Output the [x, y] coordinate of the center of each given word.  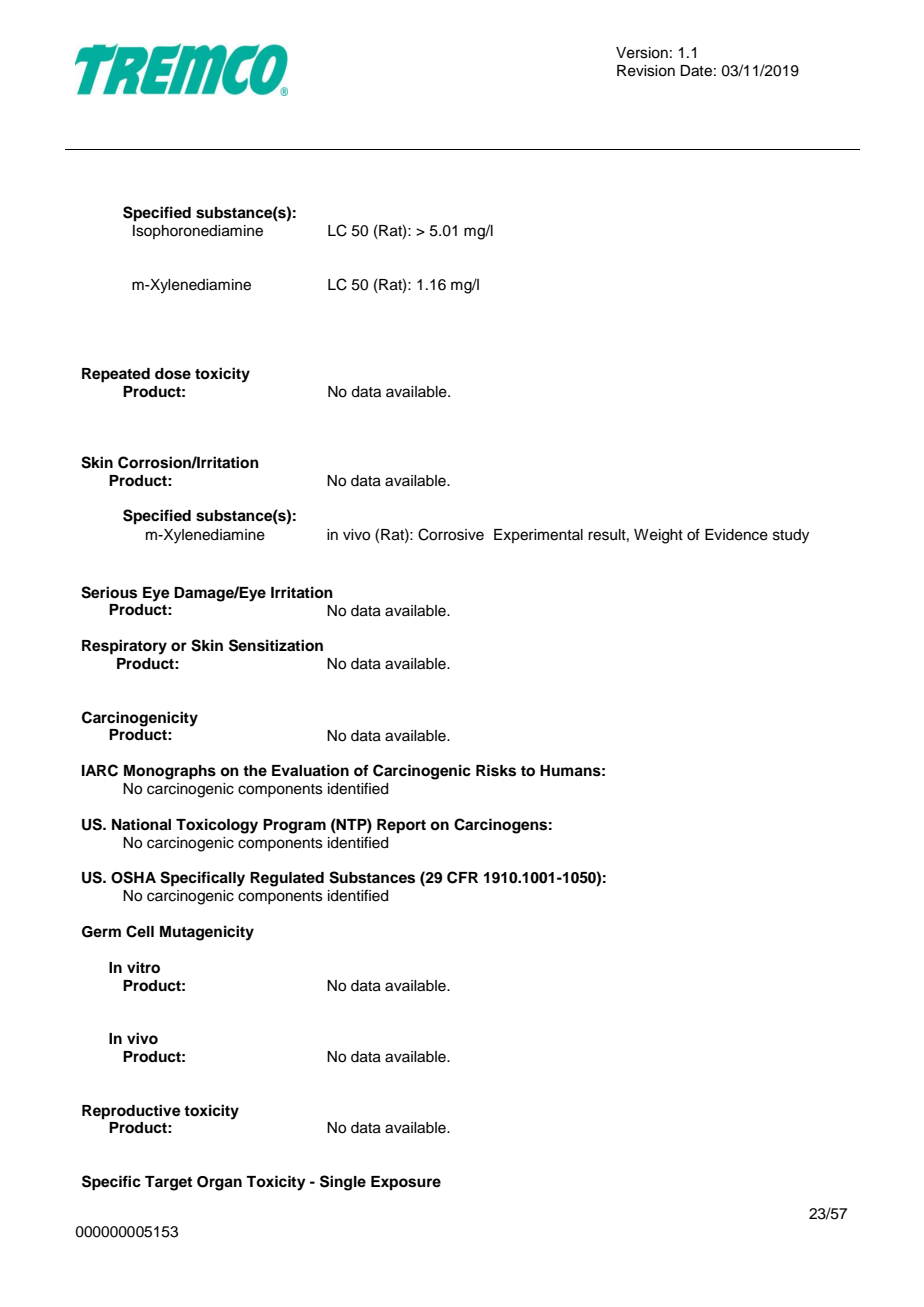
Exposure [406, 1183]
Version [642, 53]
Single [343, 1183]
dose [173, 374]
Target [168, 1183]
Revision [646, 71]
